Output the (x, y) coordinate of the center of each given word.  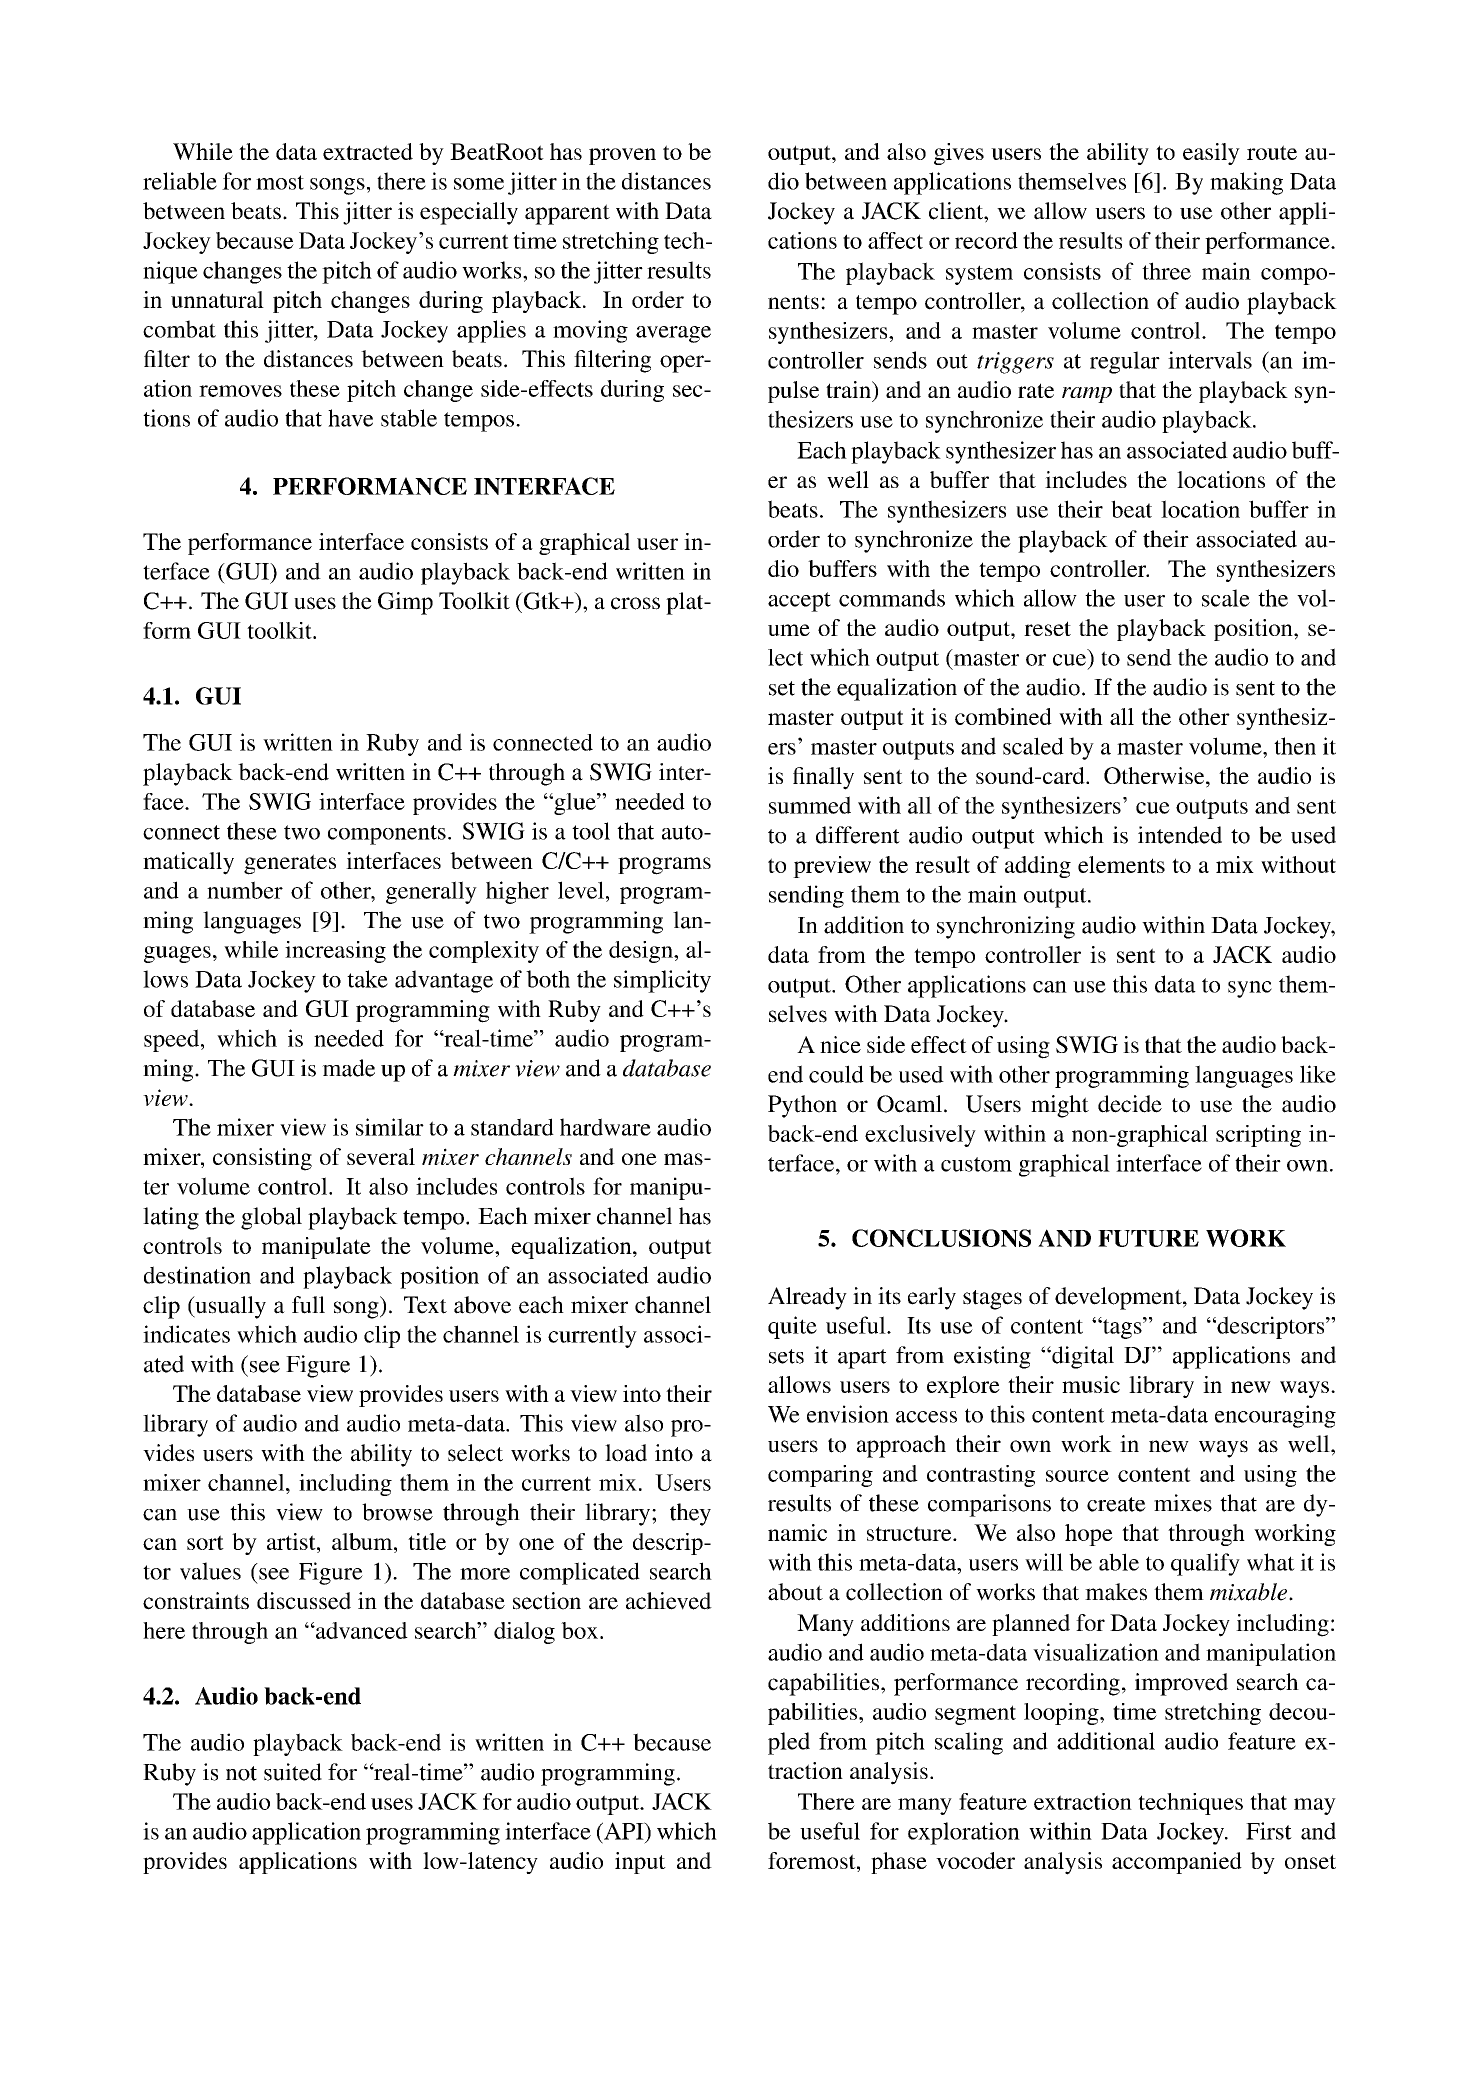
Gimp (405, 603)
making (1246, 183)
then (1295, 746)
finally (823, 778)
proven (622, 156)
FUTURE (1148, 1238)
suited (293, 1772)
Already (807, 1298)
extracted (368, 151)
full (308, 1305)
